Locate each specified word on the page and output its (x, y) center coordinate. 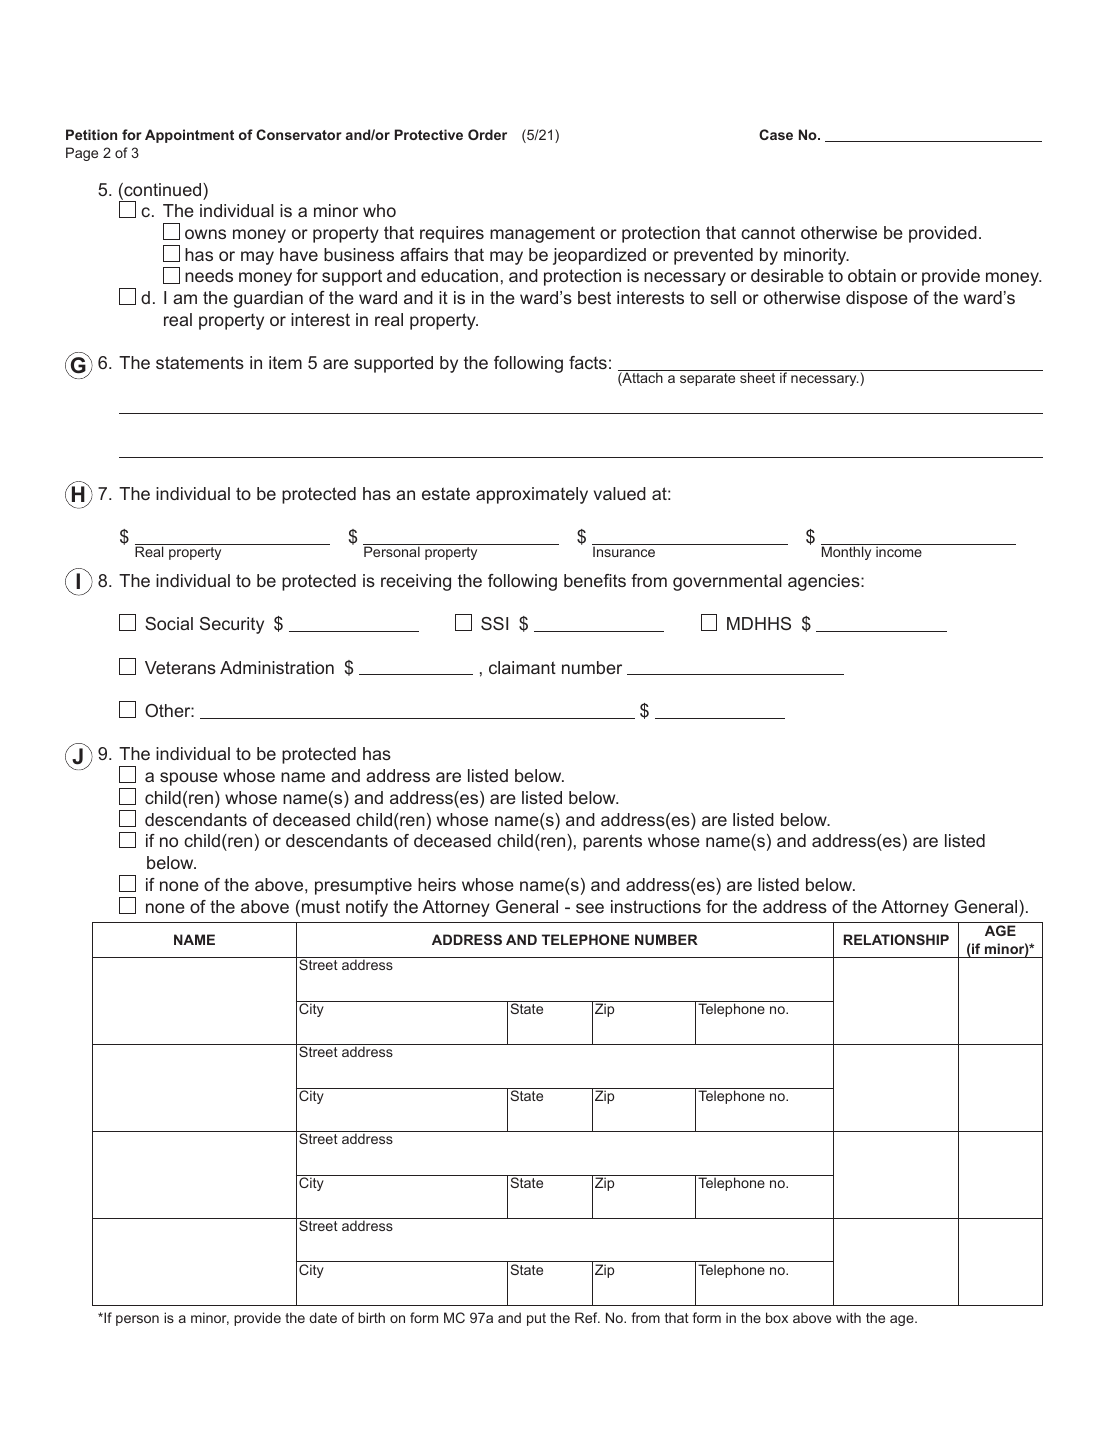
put (536, 1319)
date (323, 1317)
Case (776, 134)
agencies (825, 582)
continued (163, 191)
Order (487, 134)
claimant (522, 667)
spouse (189, 779)
